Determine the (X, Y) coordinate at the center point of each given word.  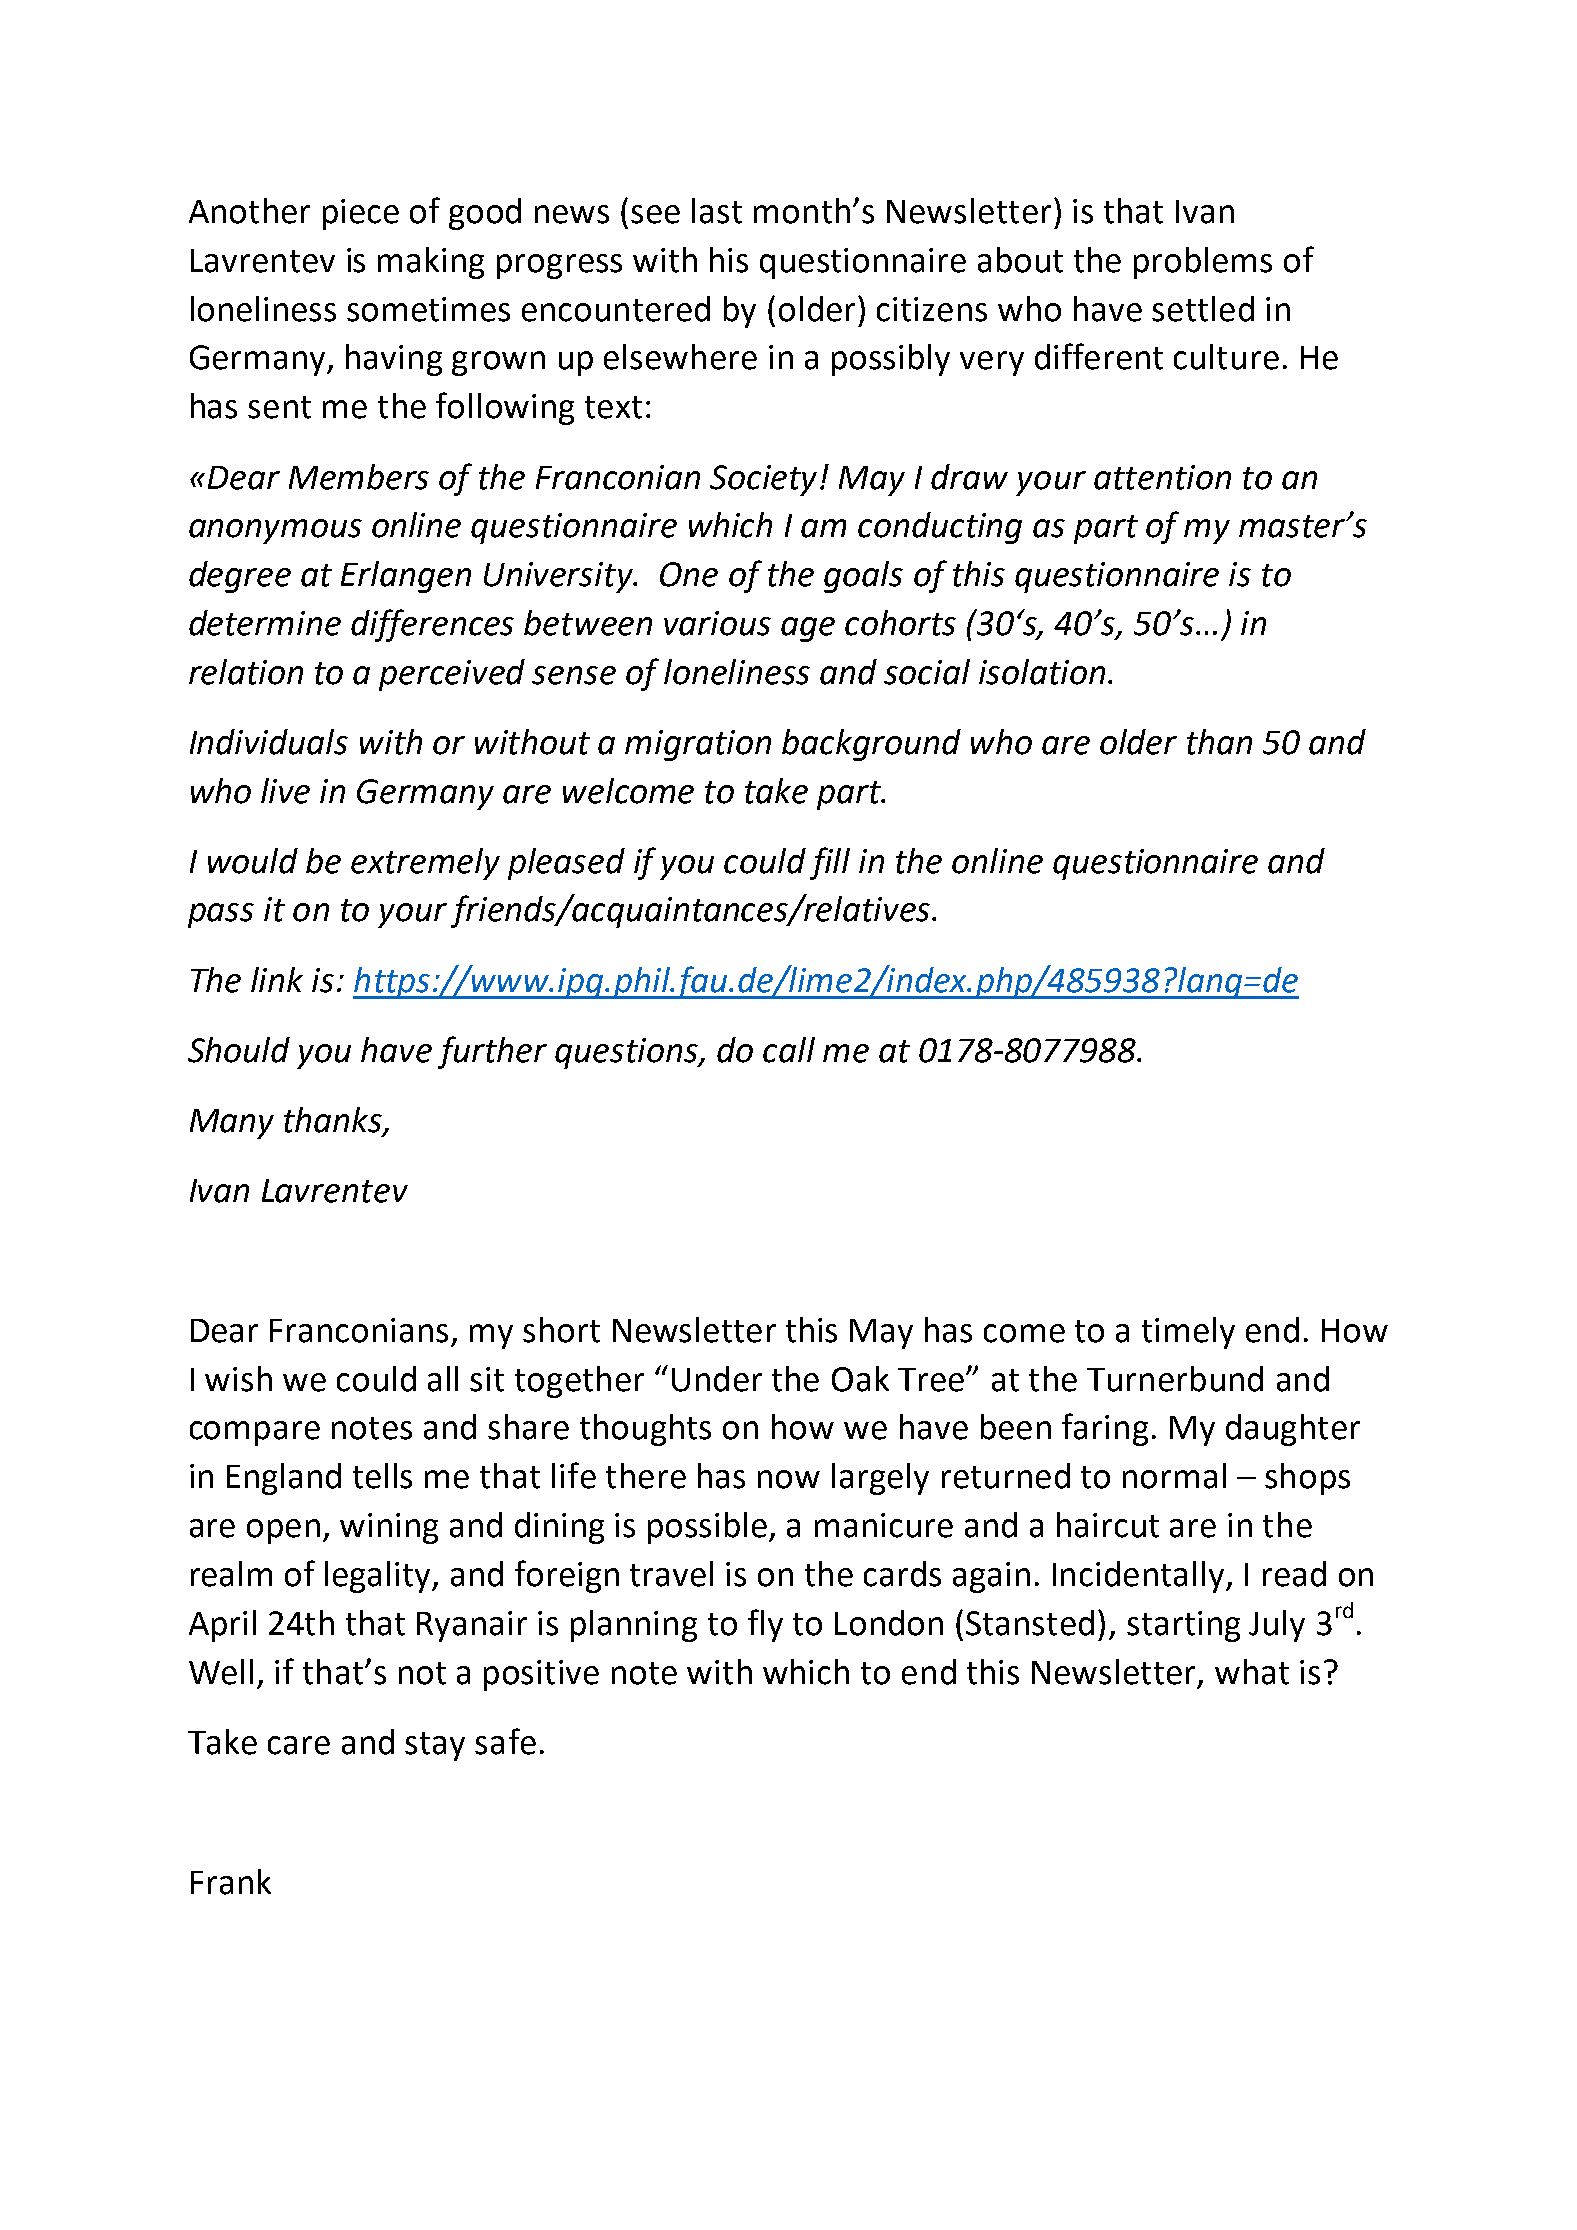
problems (1203, 263)
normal (1174, 1476)
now (789, 1479)
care (299, 1745)
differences (432, 625)
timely (1188, 1333)
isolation (1042, 672)
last (717, 211)
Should (239, 1050)
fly (765, 1625)
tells (382, 1476)
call (789, 1050)
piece (361, 214)
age (808, 629)
